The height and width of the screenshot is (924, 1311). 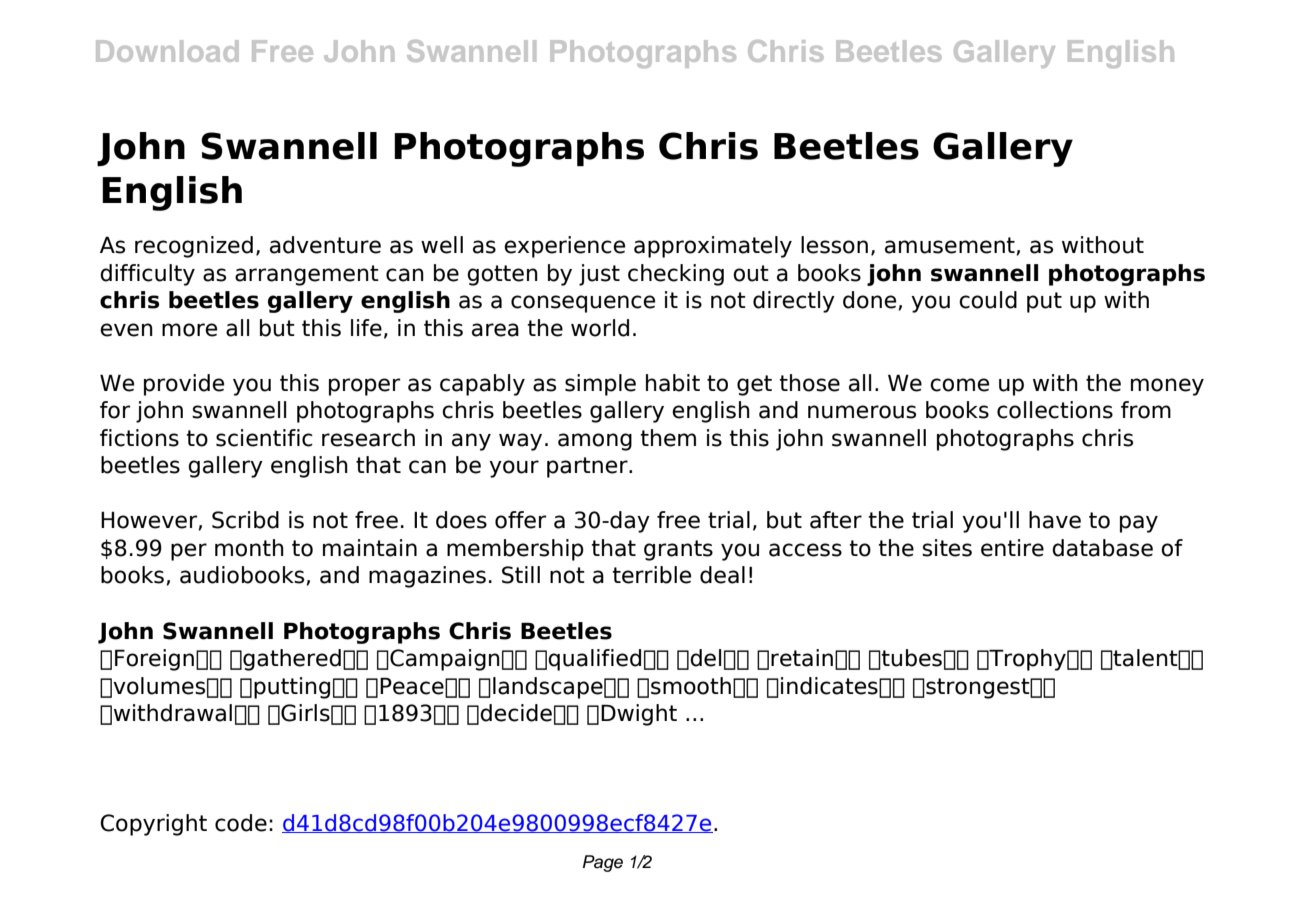 I want to click on collections, so click(x=1055, y=410).
